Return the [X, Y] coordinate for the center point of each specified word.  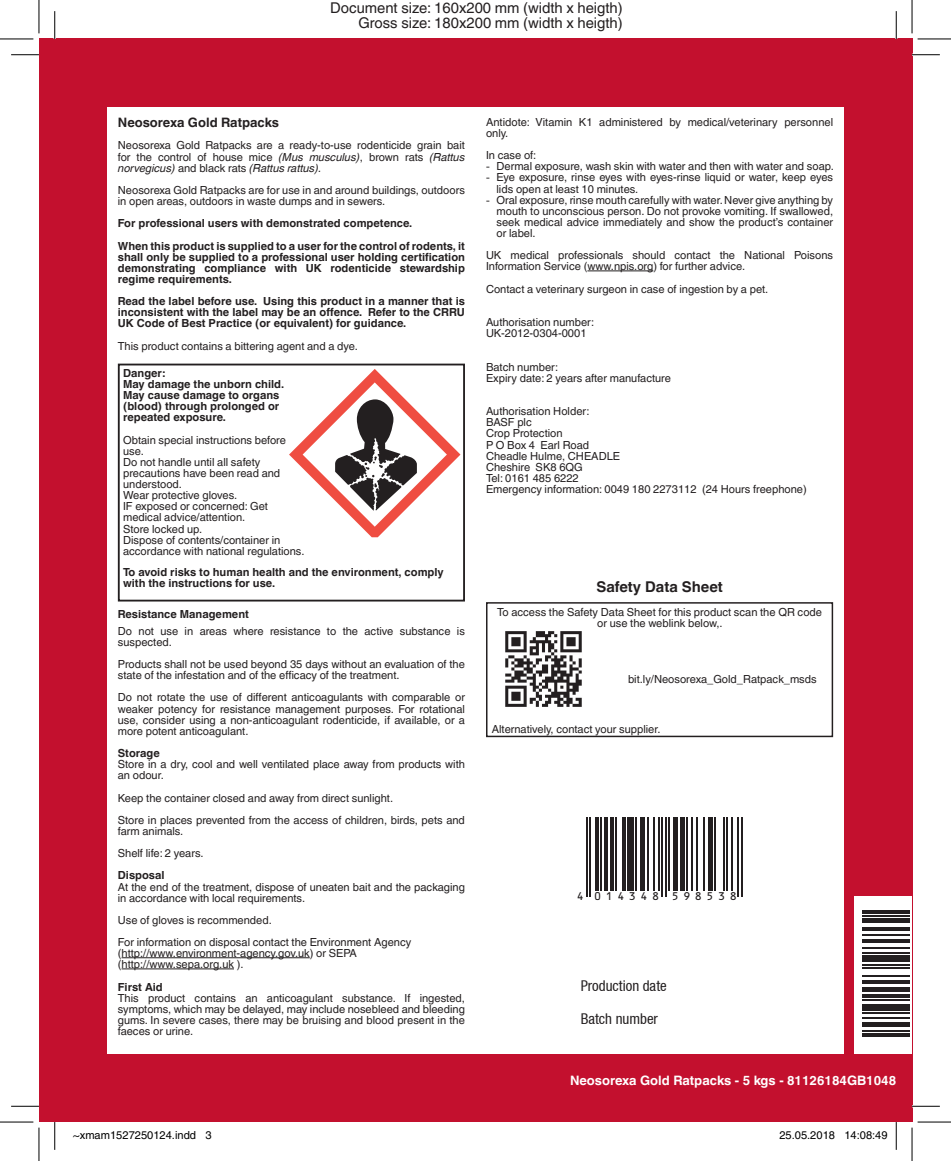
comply [424, 573]
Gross [378, 23]
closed [229, 798]
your [605, 732]
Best [194, 323]
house [228, 155]
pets [432, 821]
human [231, 572]
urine [179, 1031]
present [416, 1021]
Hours [735, 489]
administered [630, 122]
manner [408, 302]
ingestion [702, 290]
